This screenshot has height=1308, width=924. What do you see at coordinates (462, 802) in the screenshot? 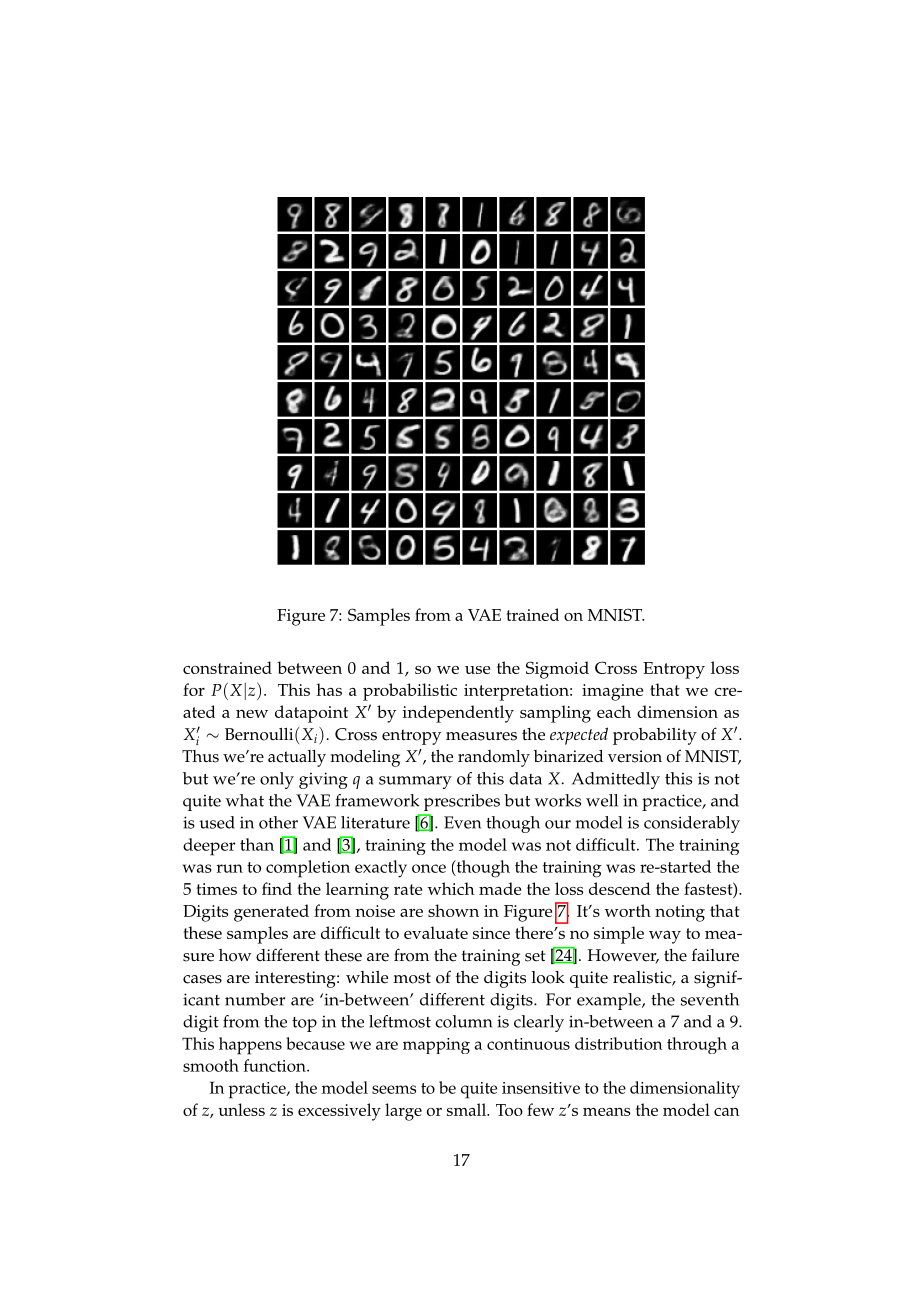
I see `prescribes` at bounding box center [462, 802].
